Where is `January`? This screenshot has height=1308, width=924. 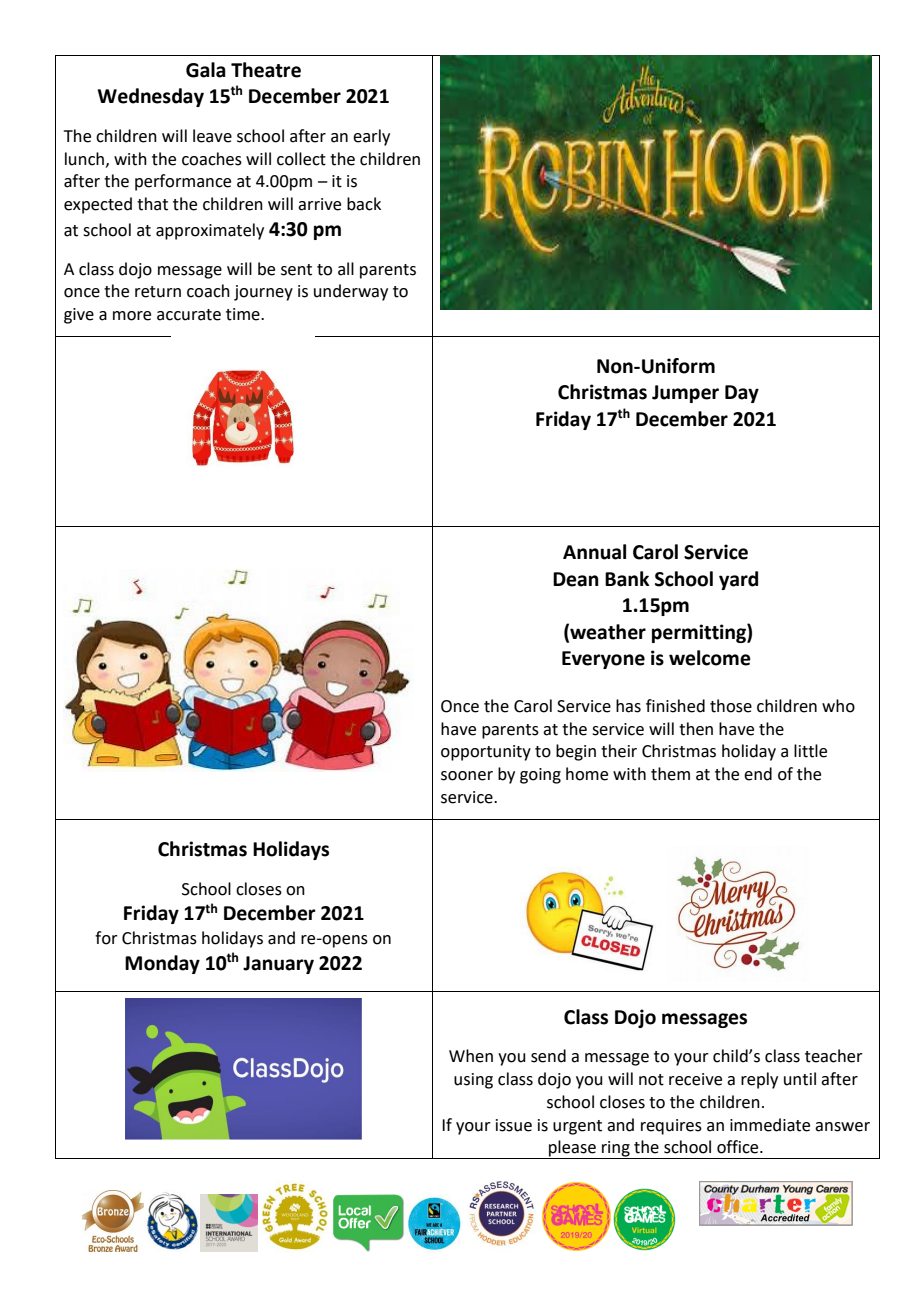 January is located at coordinates (278, 965).
